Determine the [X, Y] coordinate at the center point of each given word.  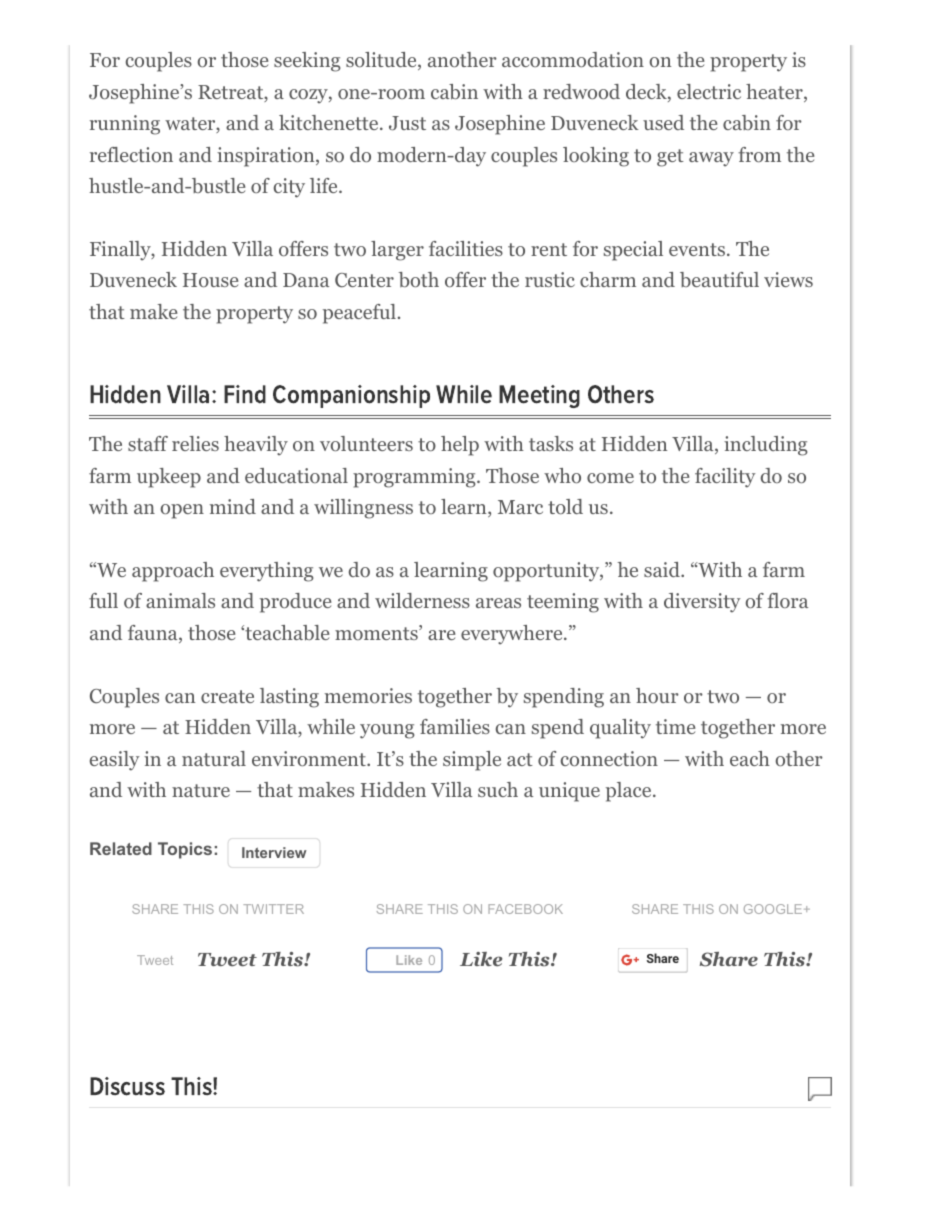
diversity [702, 603]
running [125, 125]
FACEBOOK [525, 909]
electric [709, 91]
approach [173, 572]
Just [407, 123]
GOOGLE [773, 909]
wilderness [422, 600]
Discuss [127, 1086]
